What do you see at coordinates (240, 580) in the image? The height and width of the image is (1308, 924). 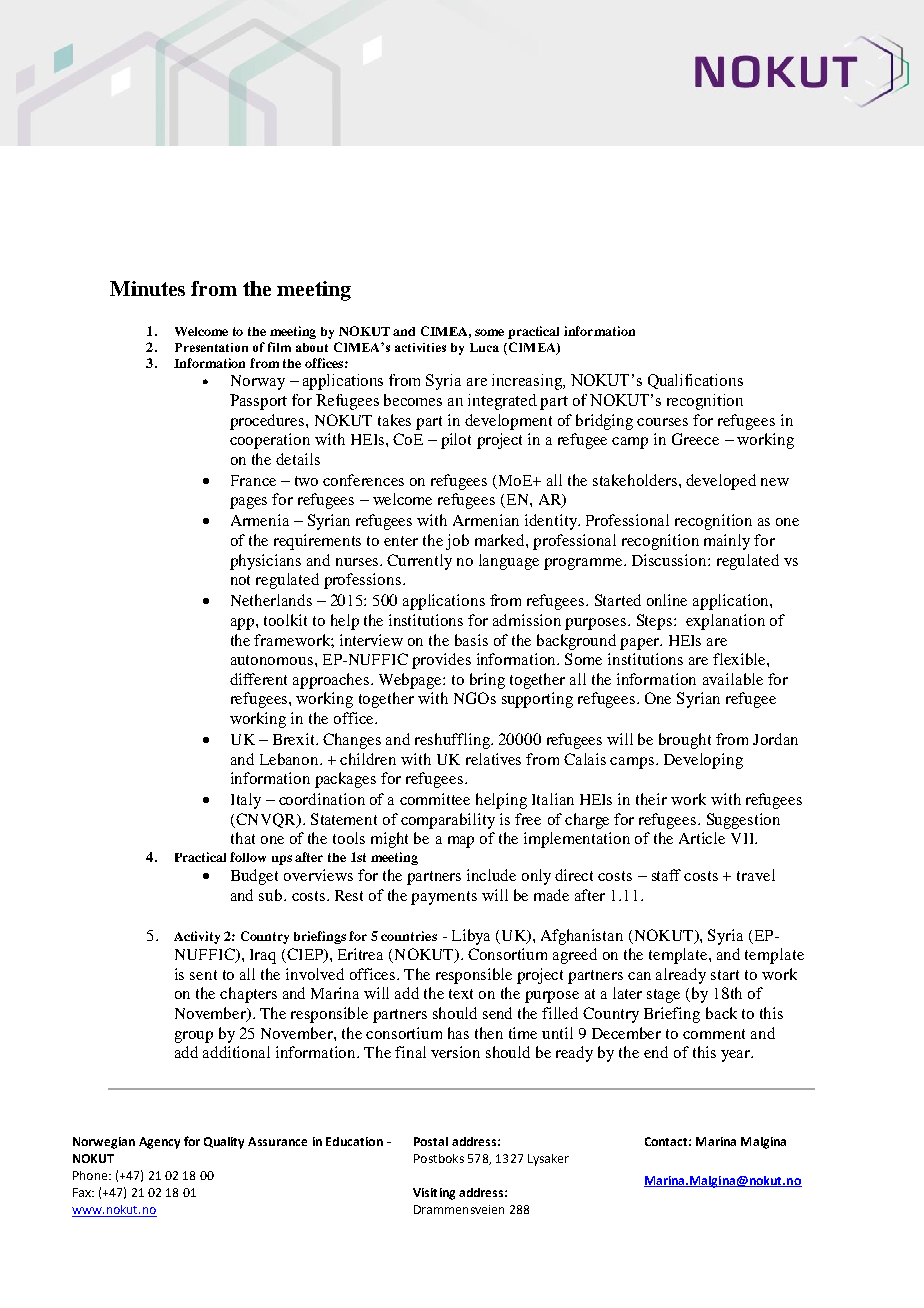 I see `not` at bounding box center [240, 580].
